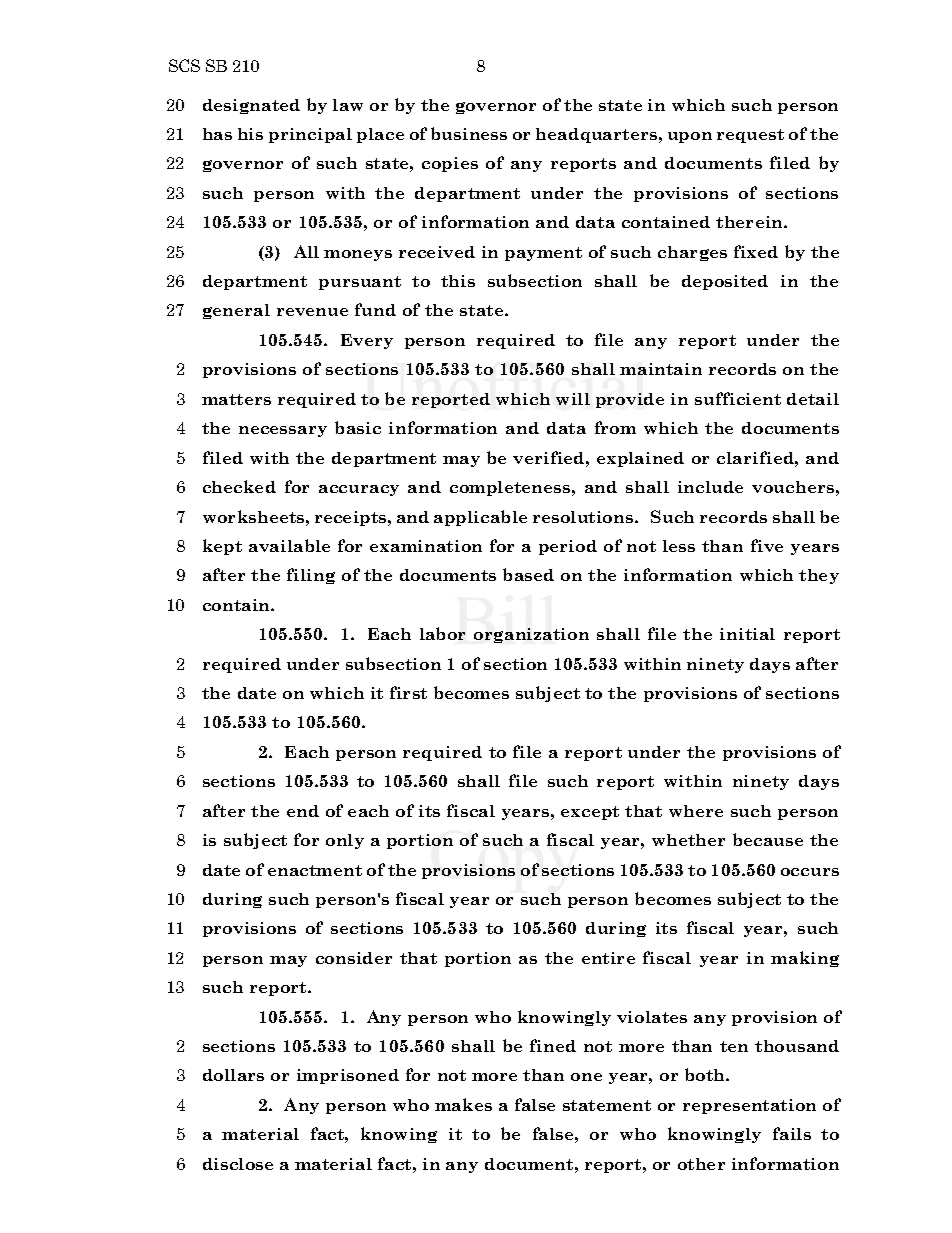 This screenshot has height=1233, width=952. What do you see at coordinates (469, 133) in the screenshot?
I see `business` at bounding box center [469, 133].
